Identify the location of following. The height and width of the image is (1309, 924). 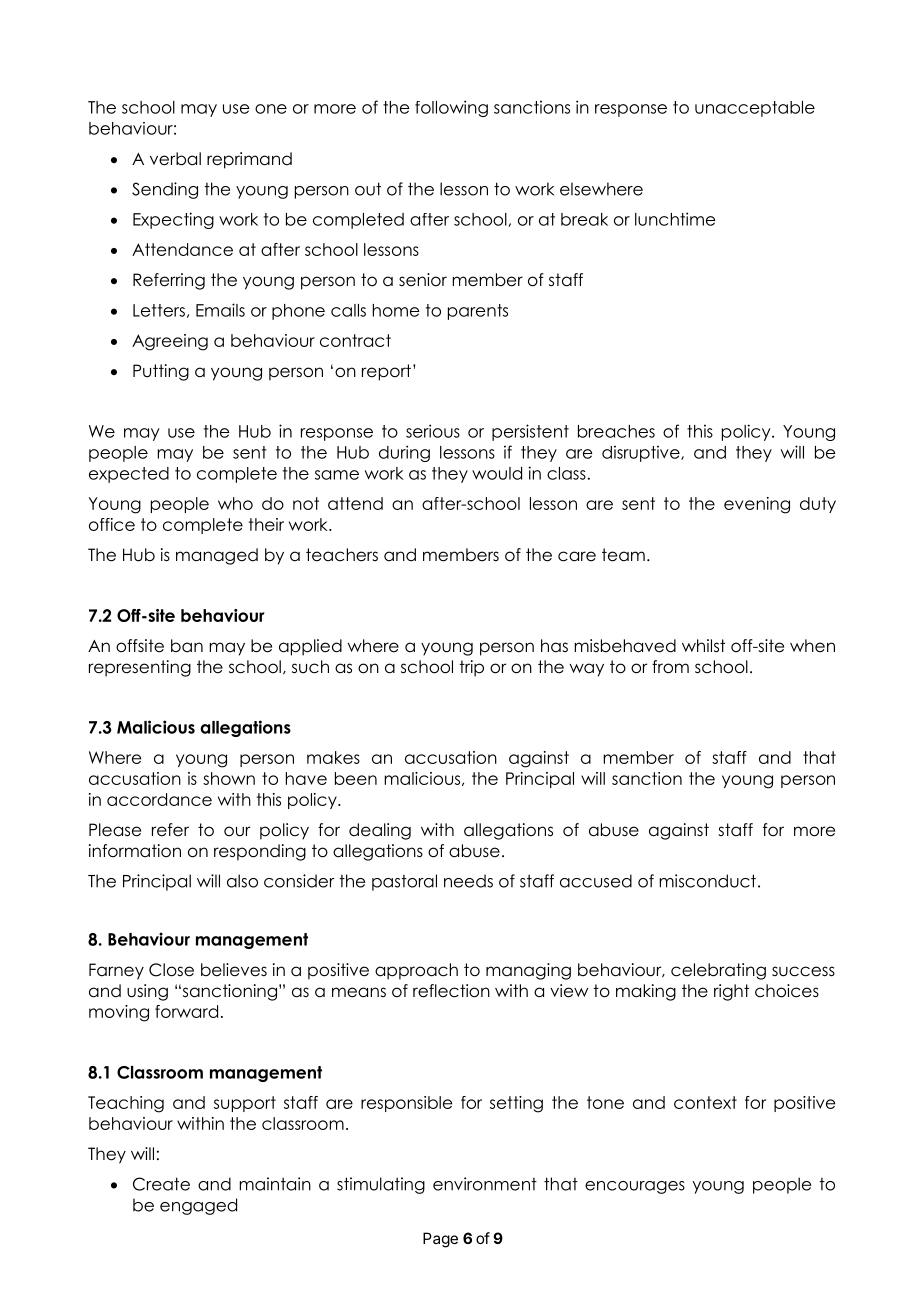
(451, 108).
